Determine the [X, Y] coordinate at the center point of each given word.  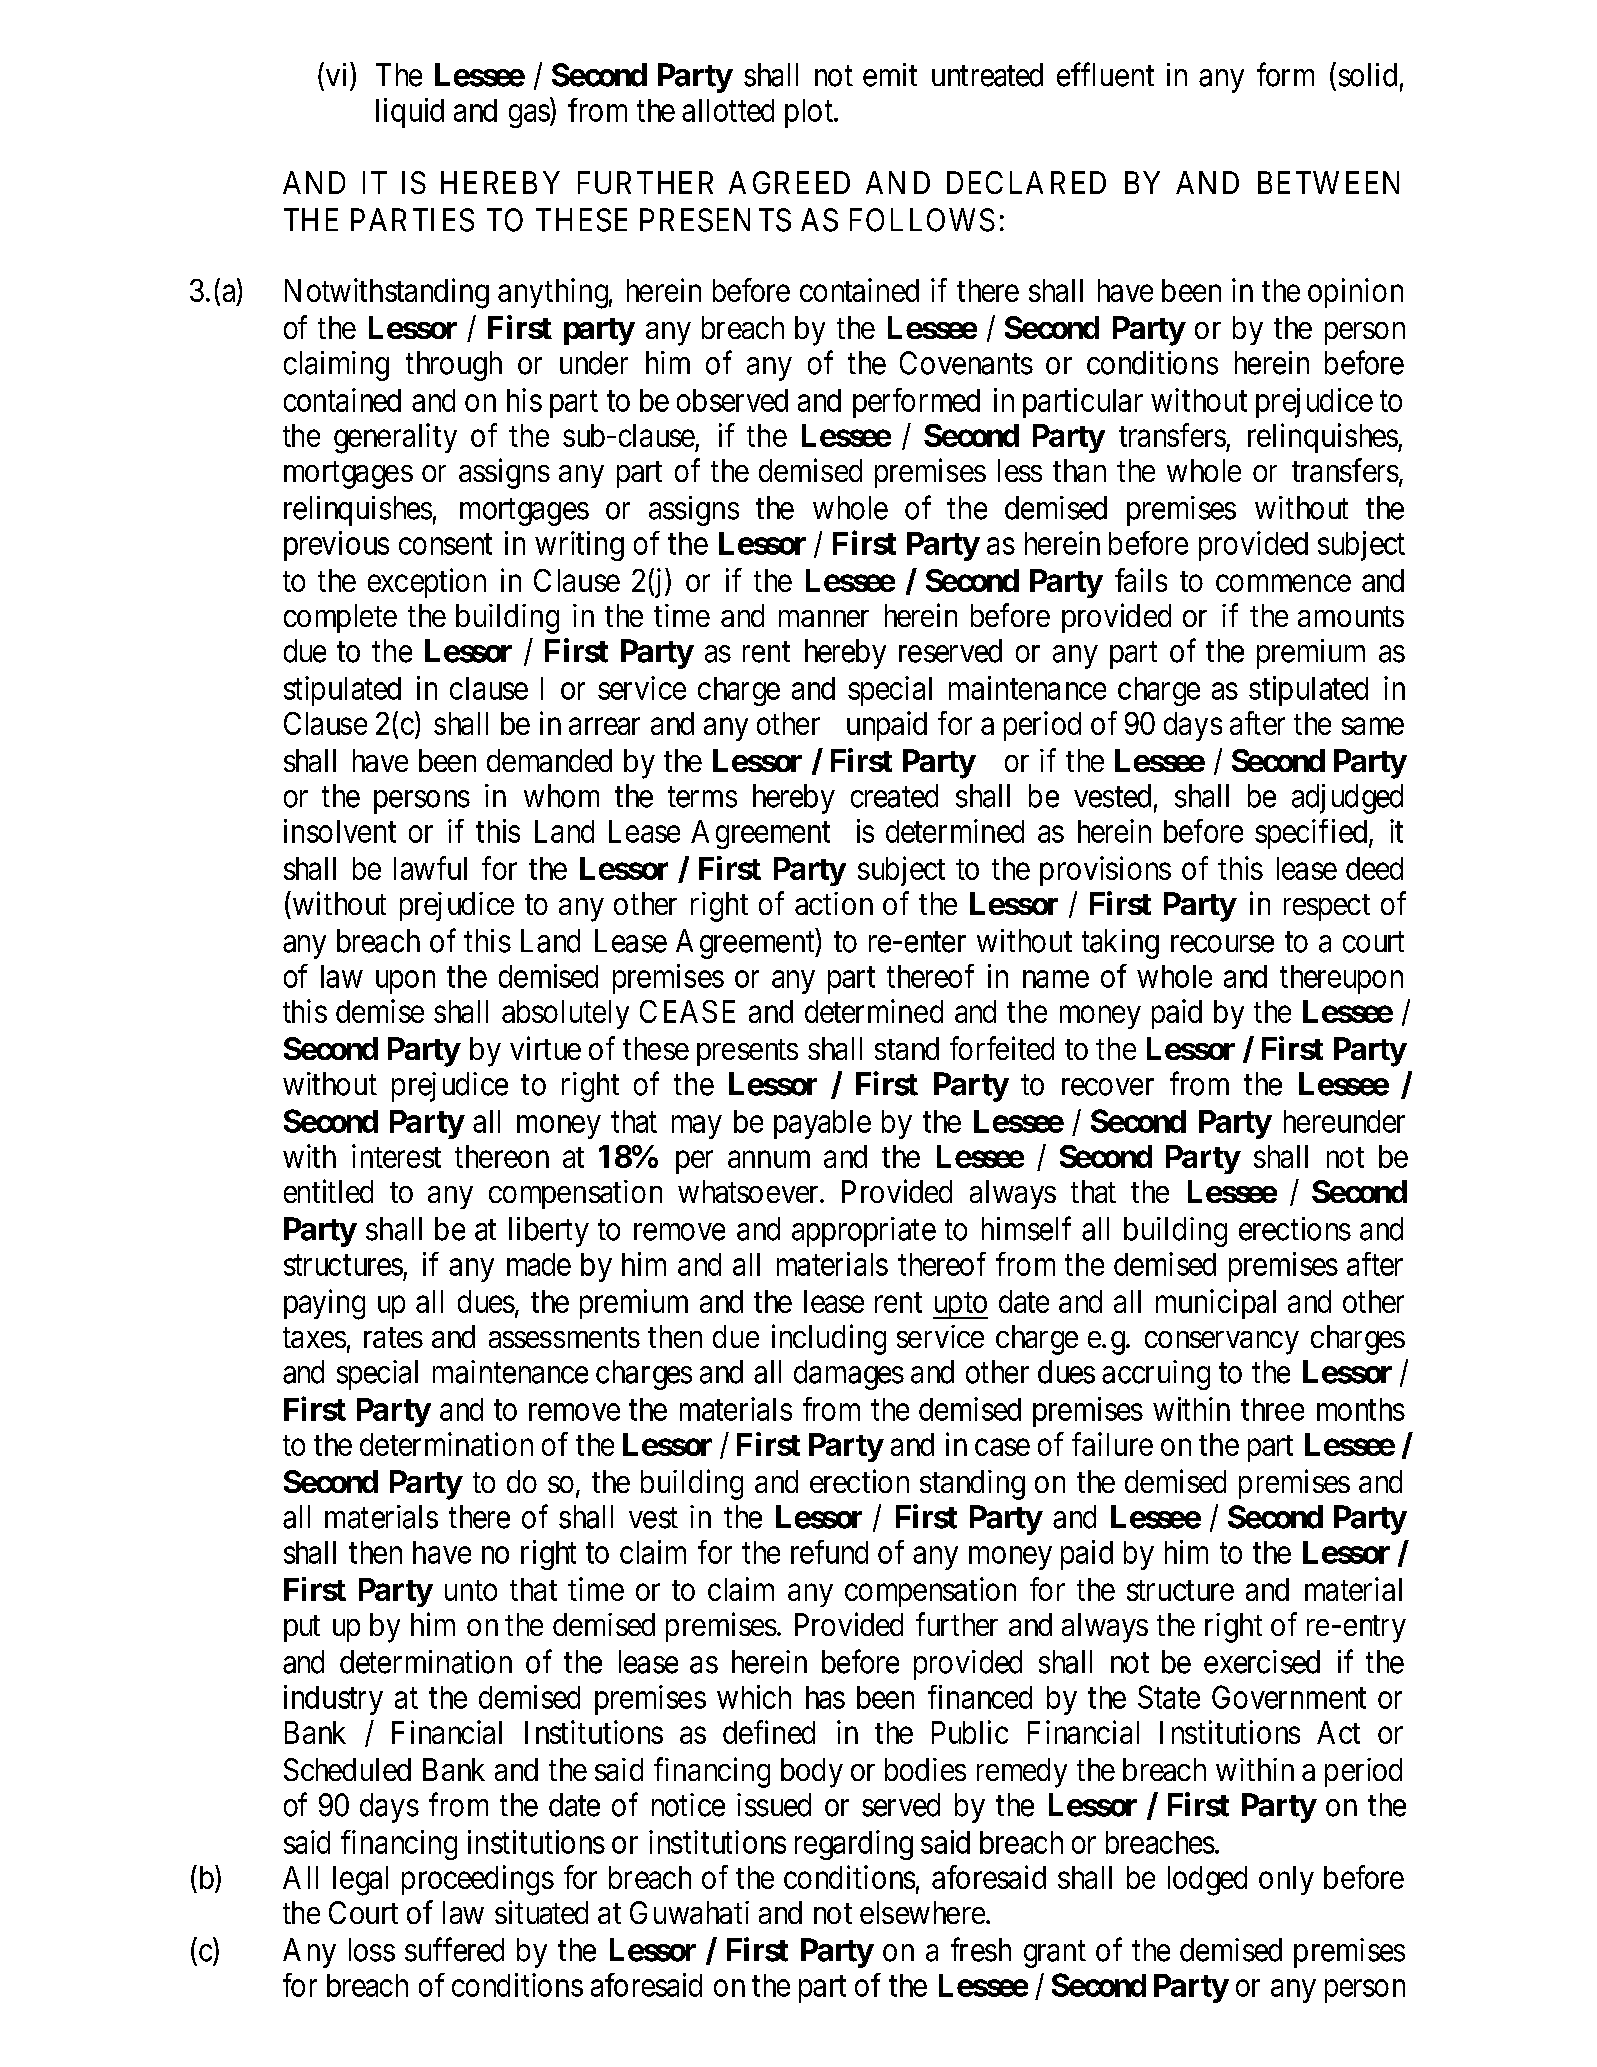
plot [810, 113]
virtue [545, 1048]
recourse [1222, 944]
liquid [410, 113]
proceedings [478, 1880]
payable [822, 1124]
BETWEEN [1328, 182]
